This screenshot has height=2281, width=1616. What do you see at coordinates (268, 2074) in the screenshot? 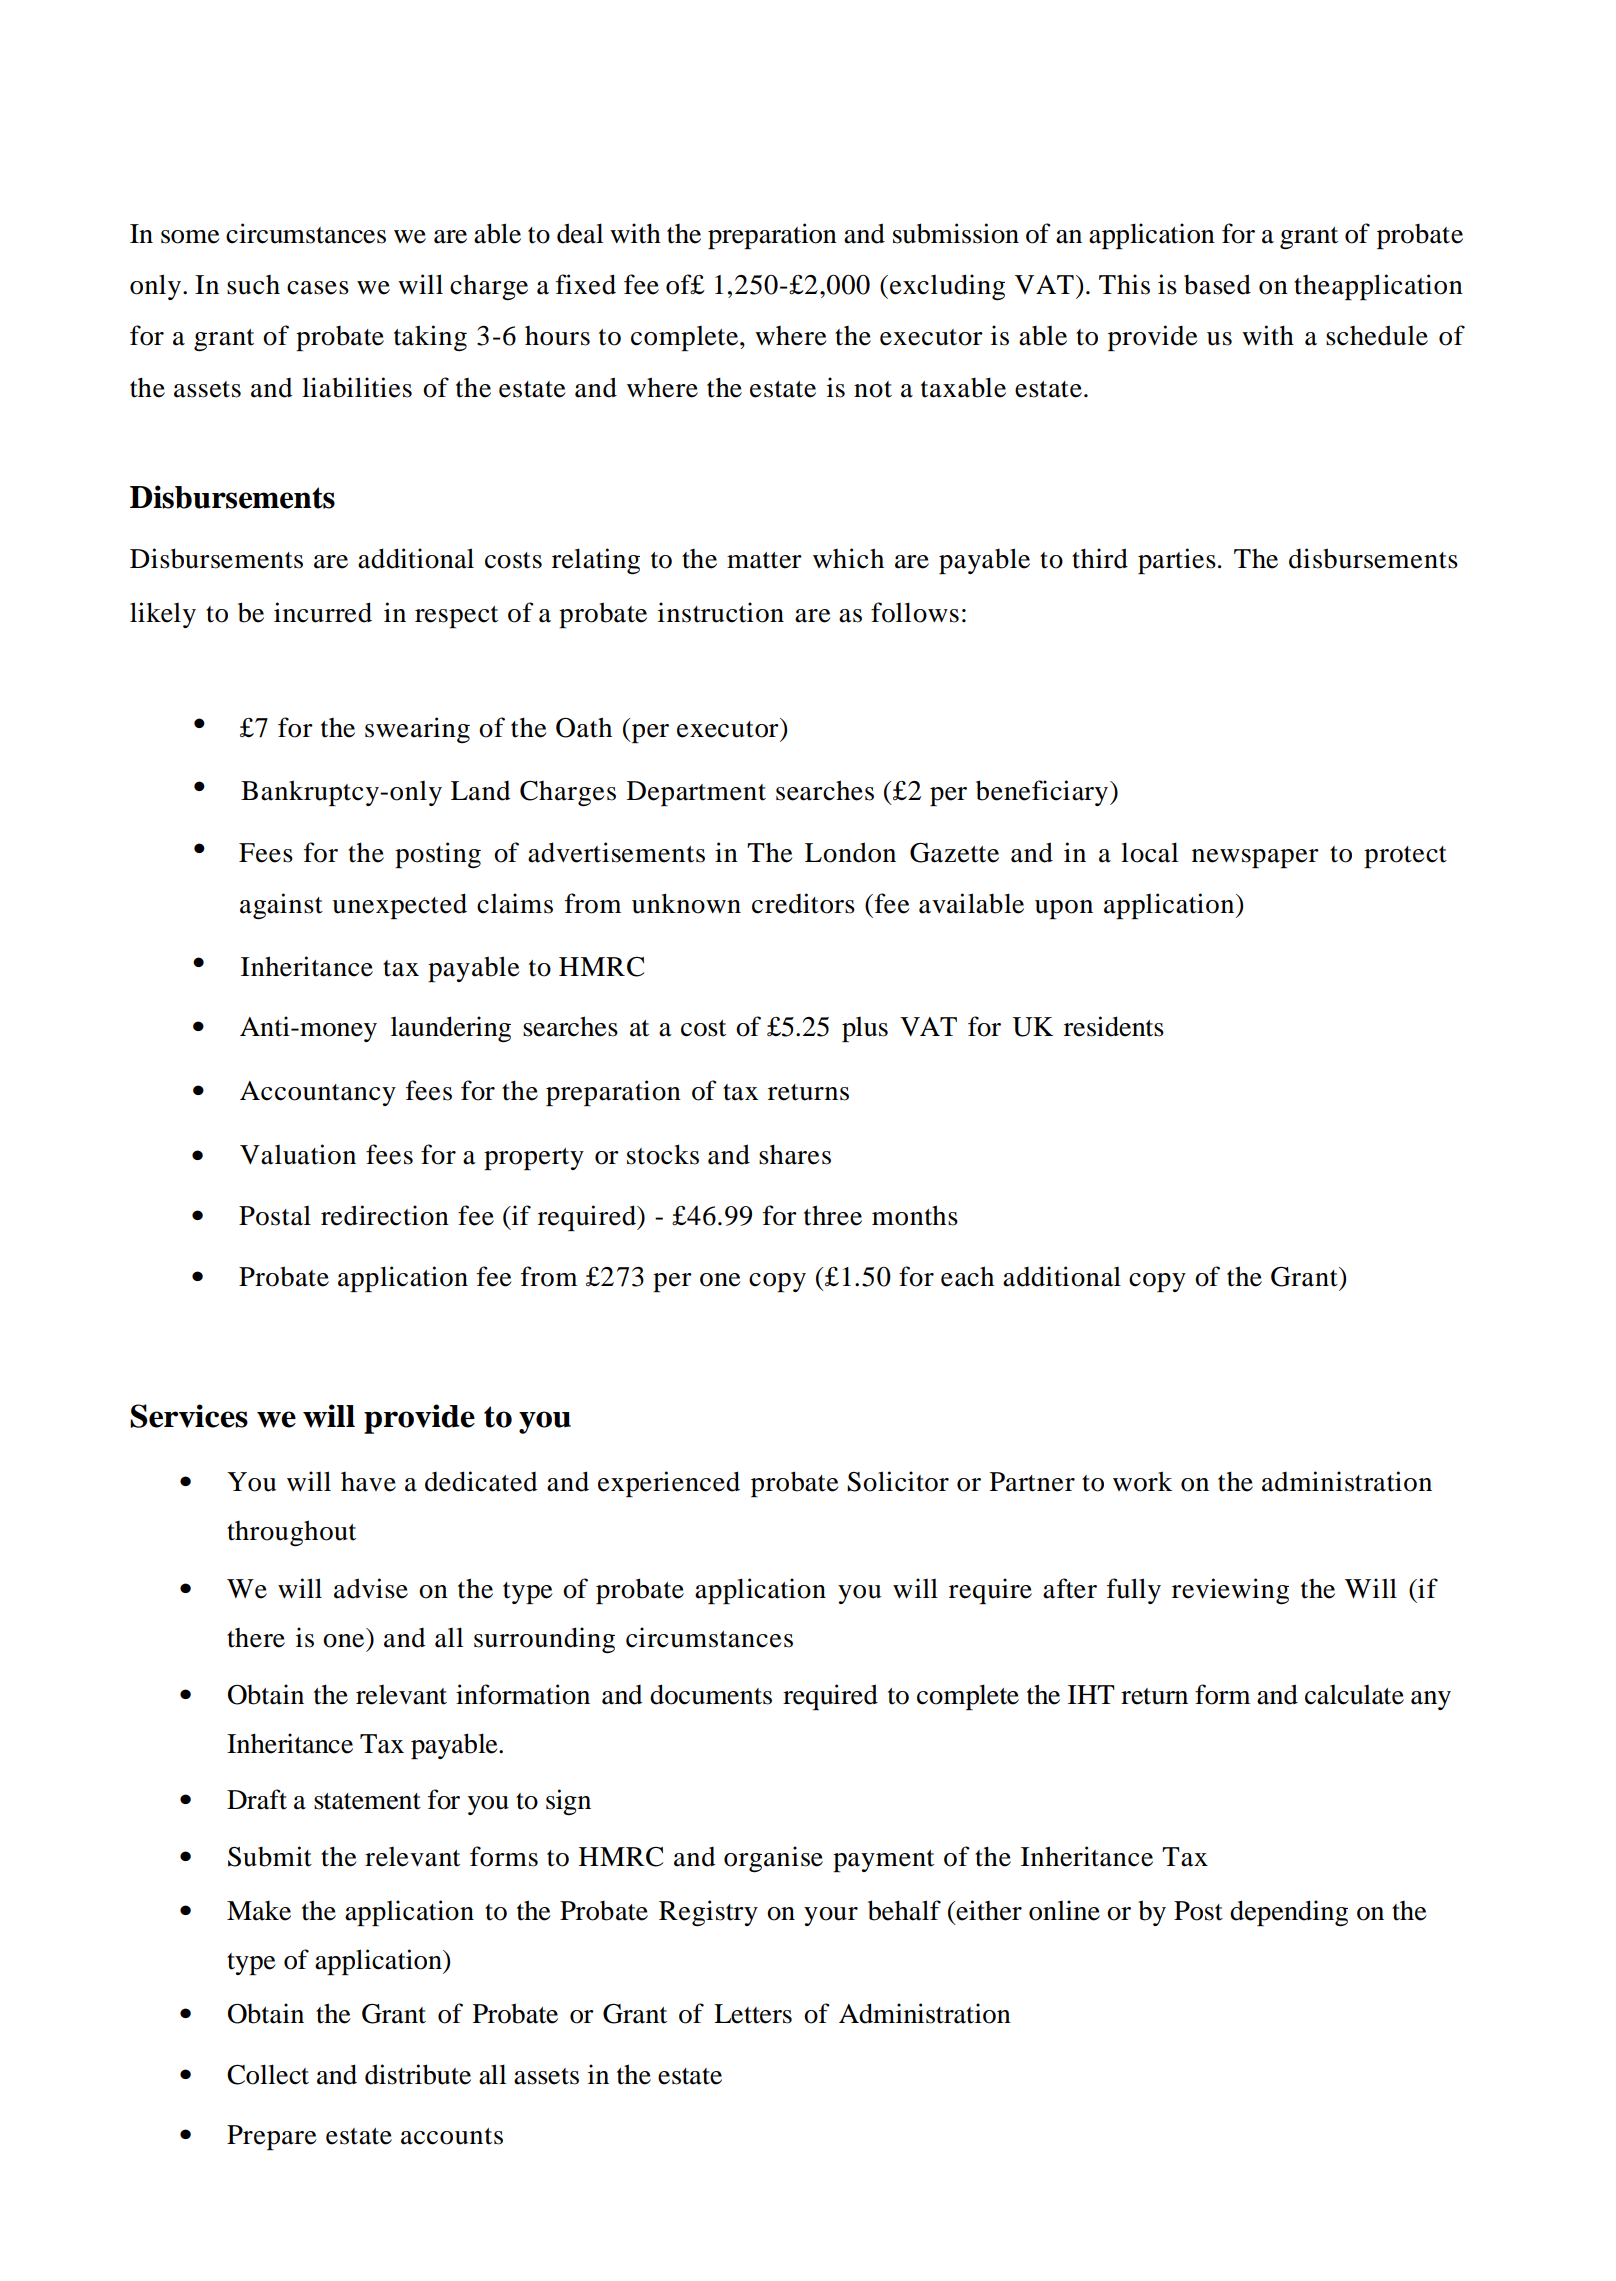
I see `Collect` at bounding box center [268, 2074].
